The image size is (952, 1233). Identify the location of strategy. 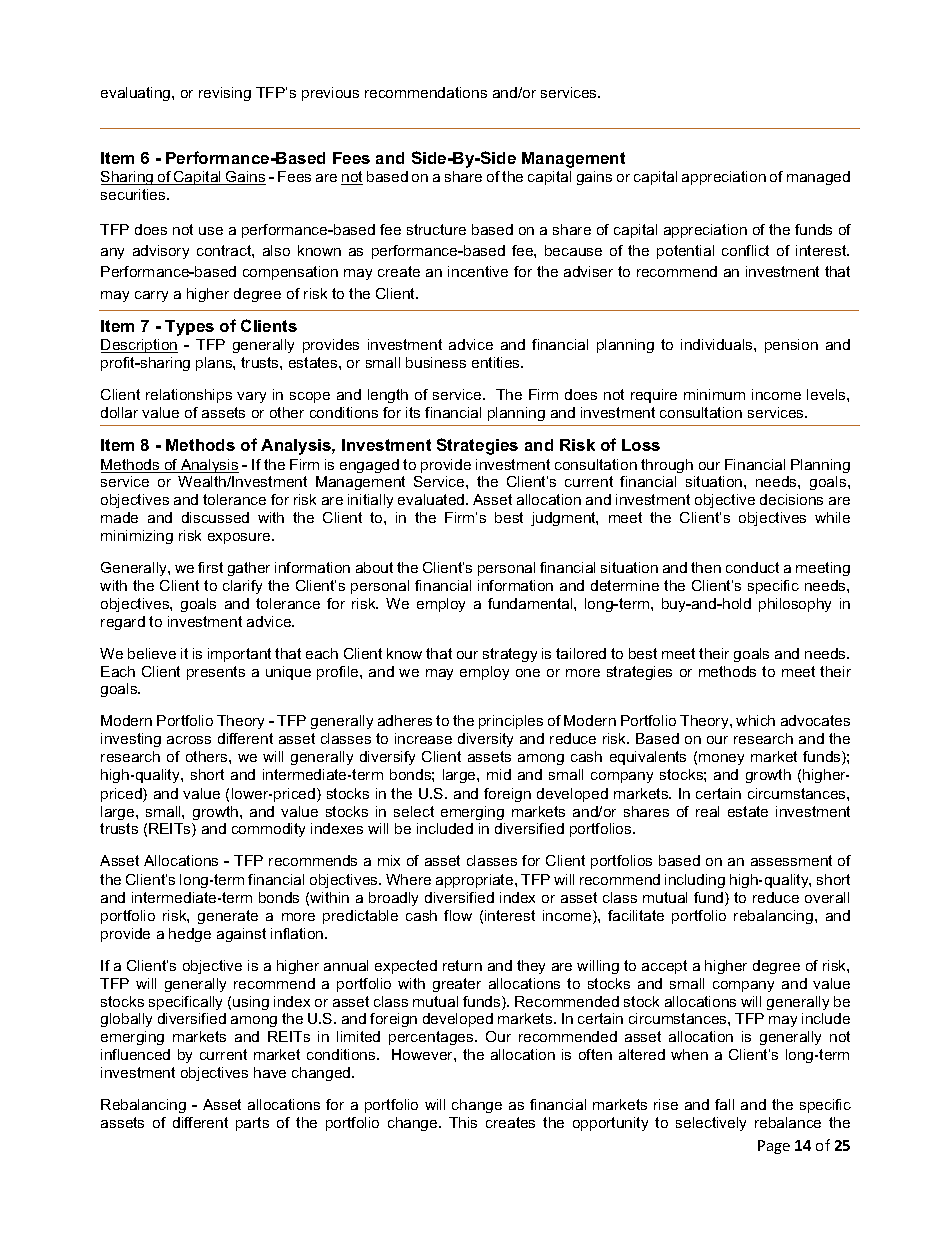
(510, 655).
